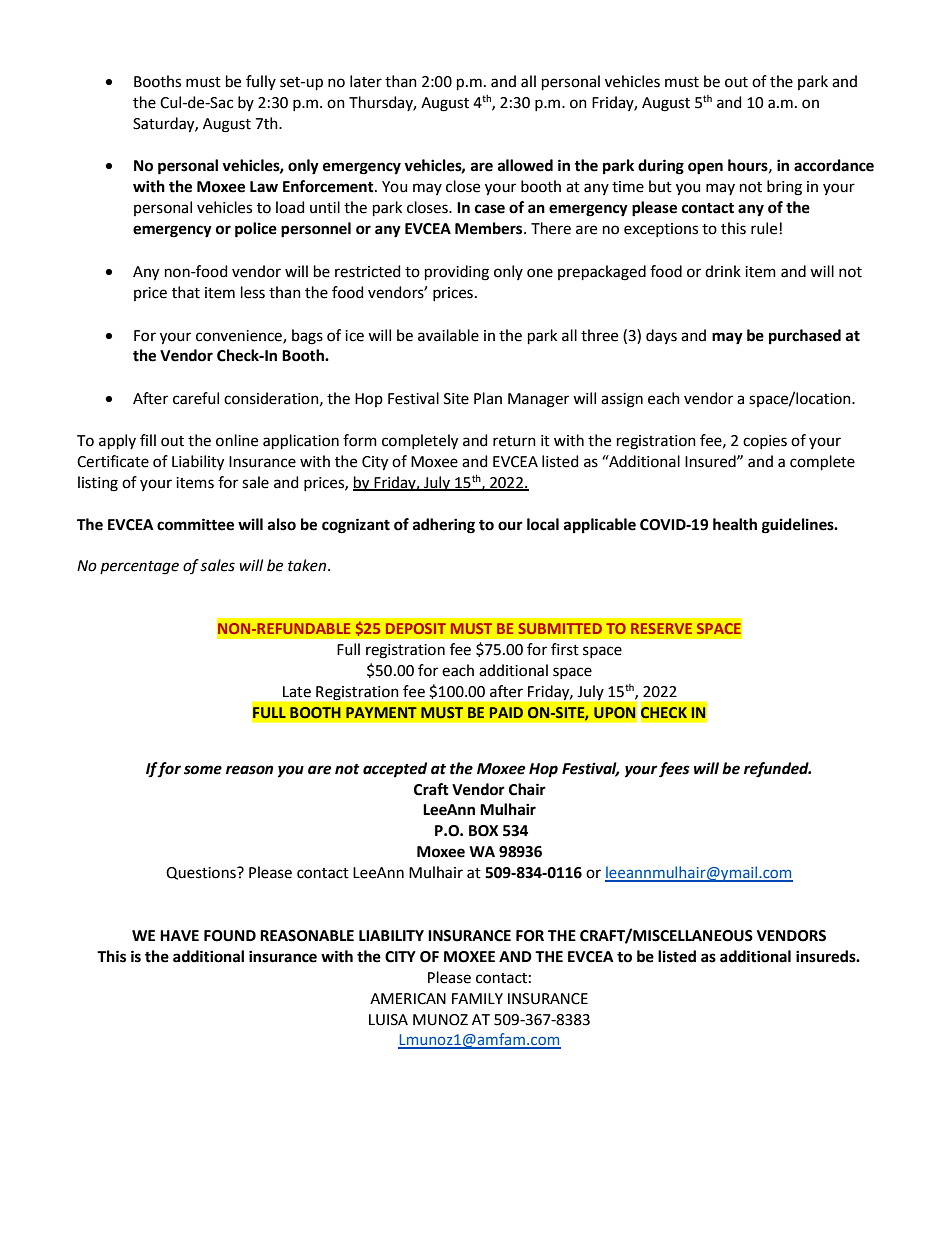 This document has height=1233, width=952. Describe the element at coordinates (148, 440) in the document. I see `fill` at that location.
